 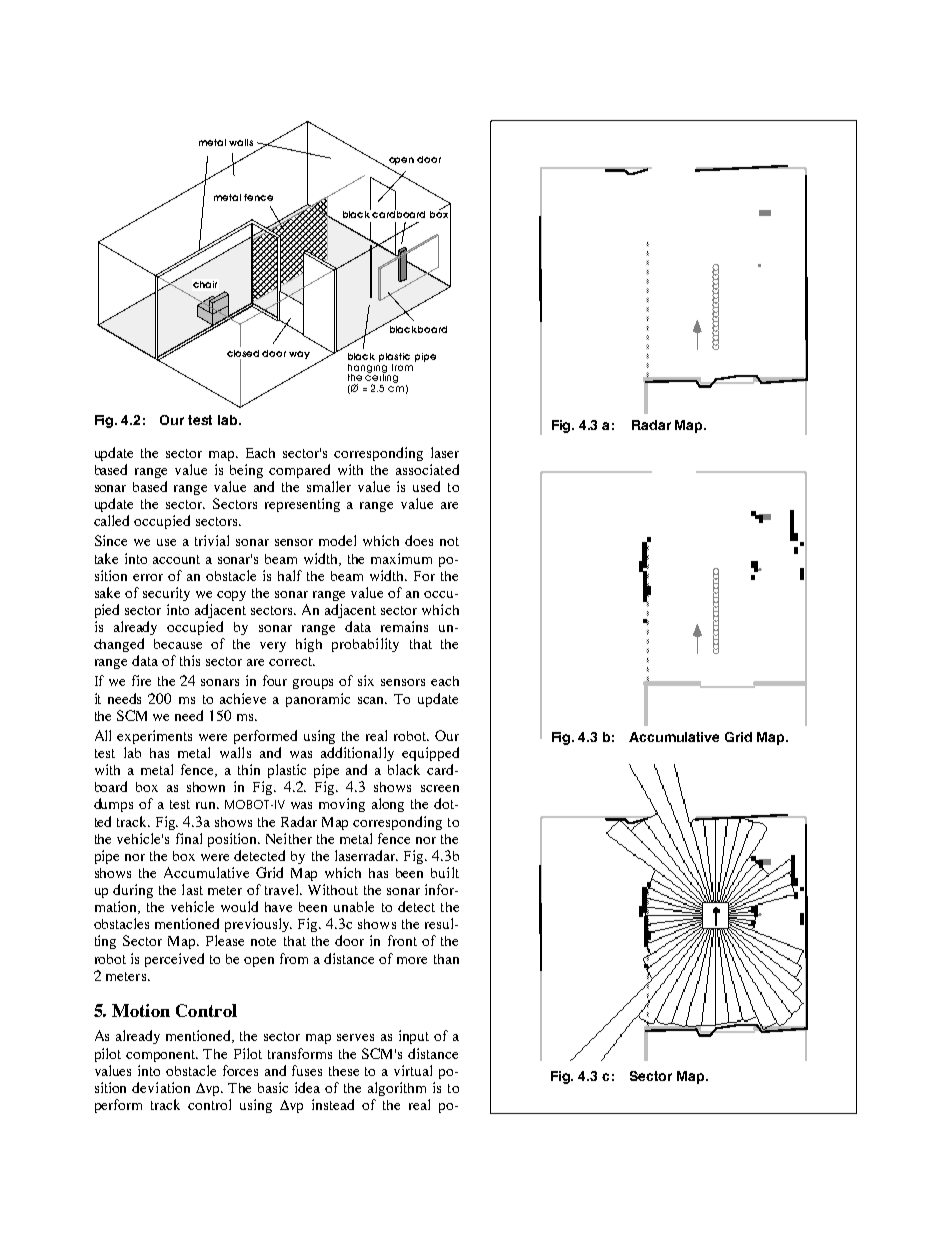 What do you see at coordinates (133, 891) in the screenshot?
I see `during` at bounding box center [133, 891].
